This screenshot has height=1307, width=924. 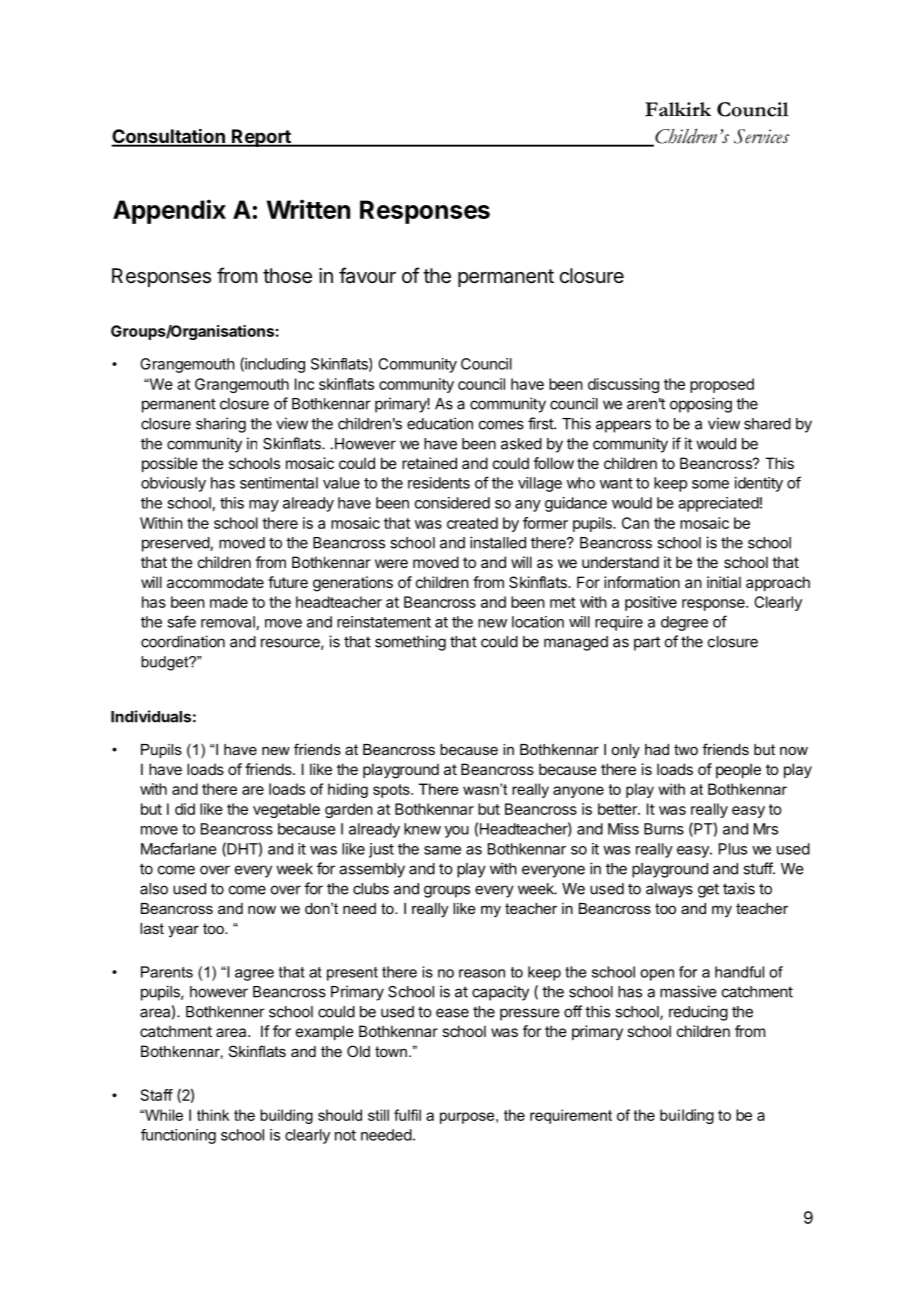 I want to click on Report, so click(x=261, y=138).
